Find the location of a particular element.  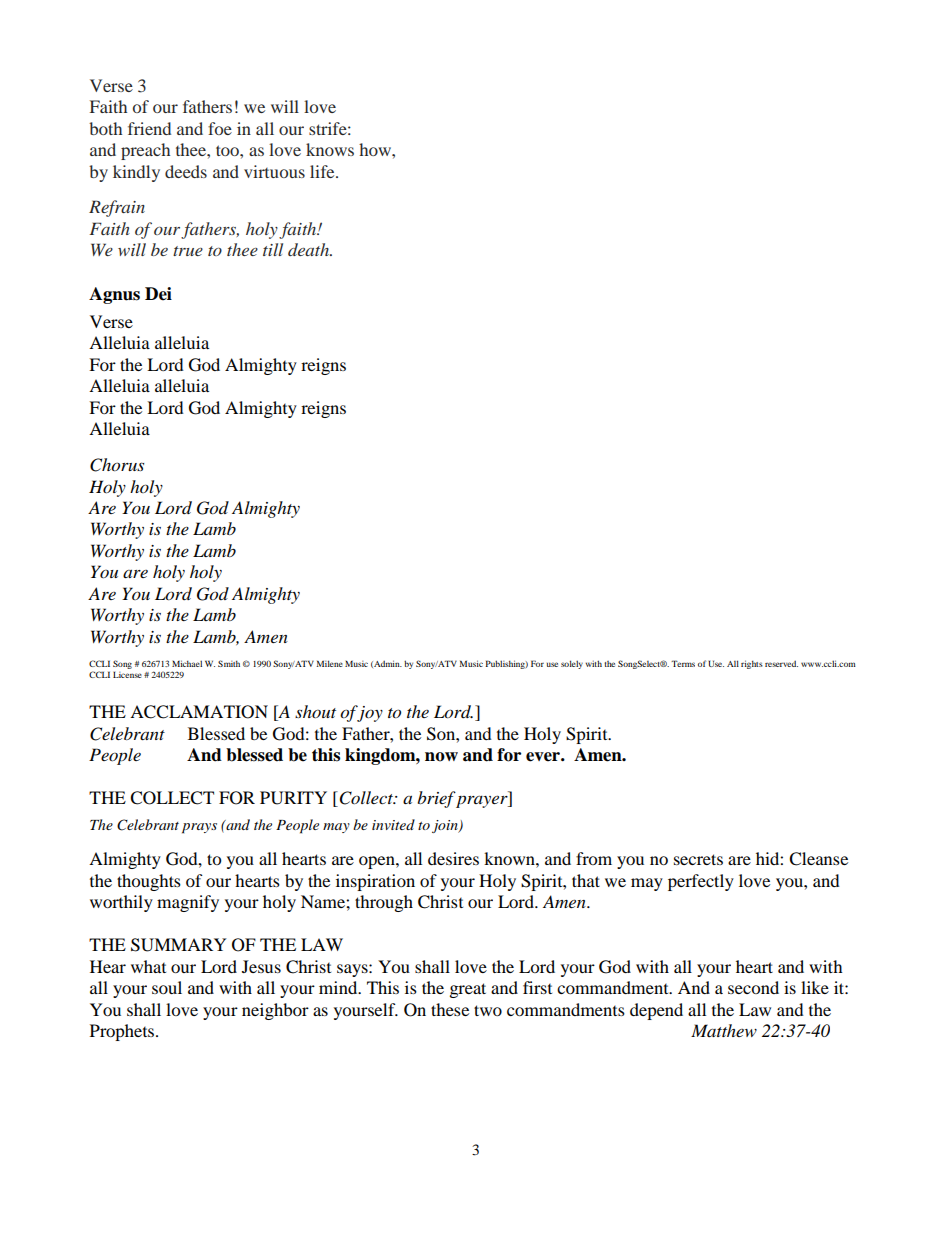

deeds is located at coordinates (186, 171).
